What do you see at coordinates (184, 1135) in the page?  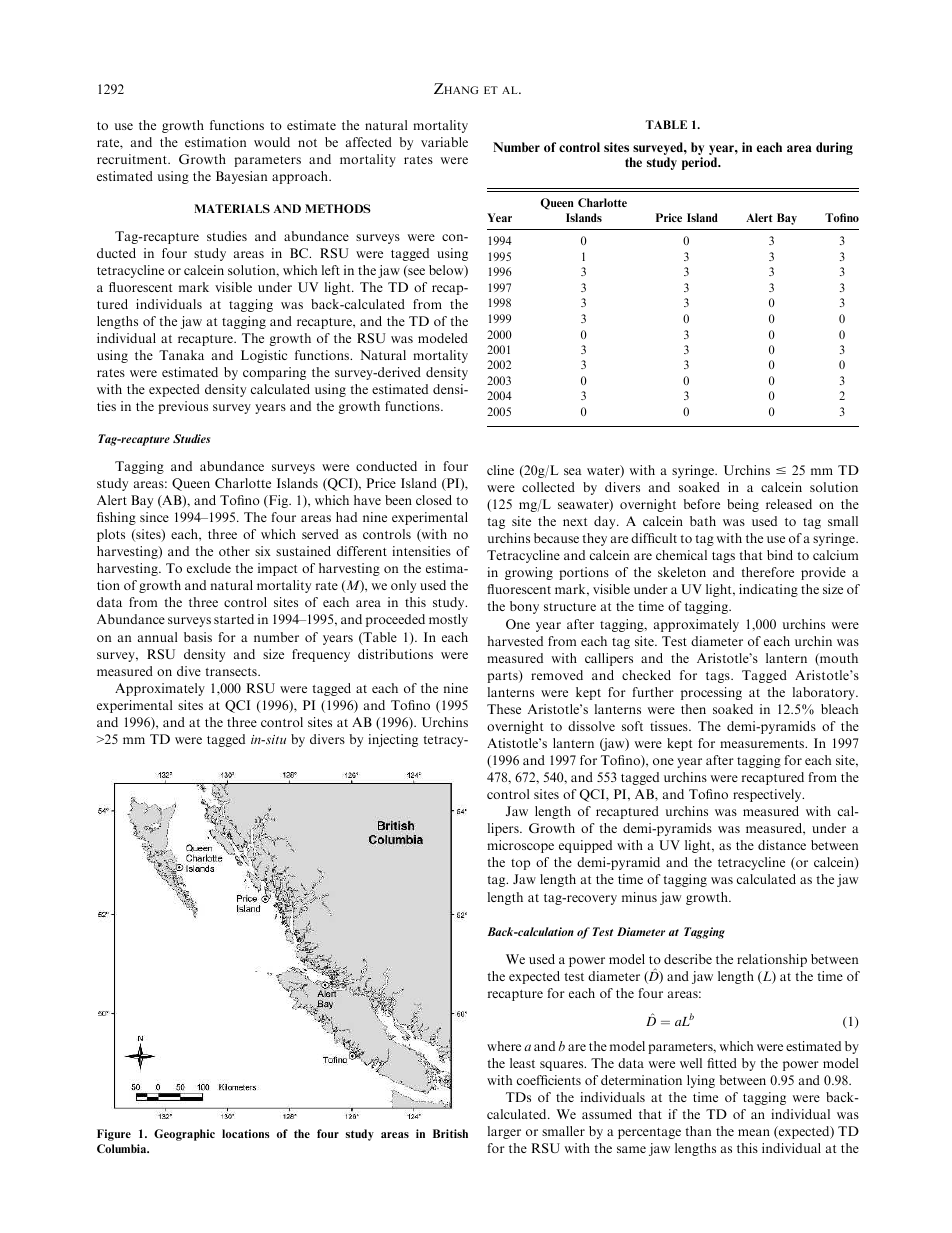 I see `Geographic` at bounding box center [184, 1135].
